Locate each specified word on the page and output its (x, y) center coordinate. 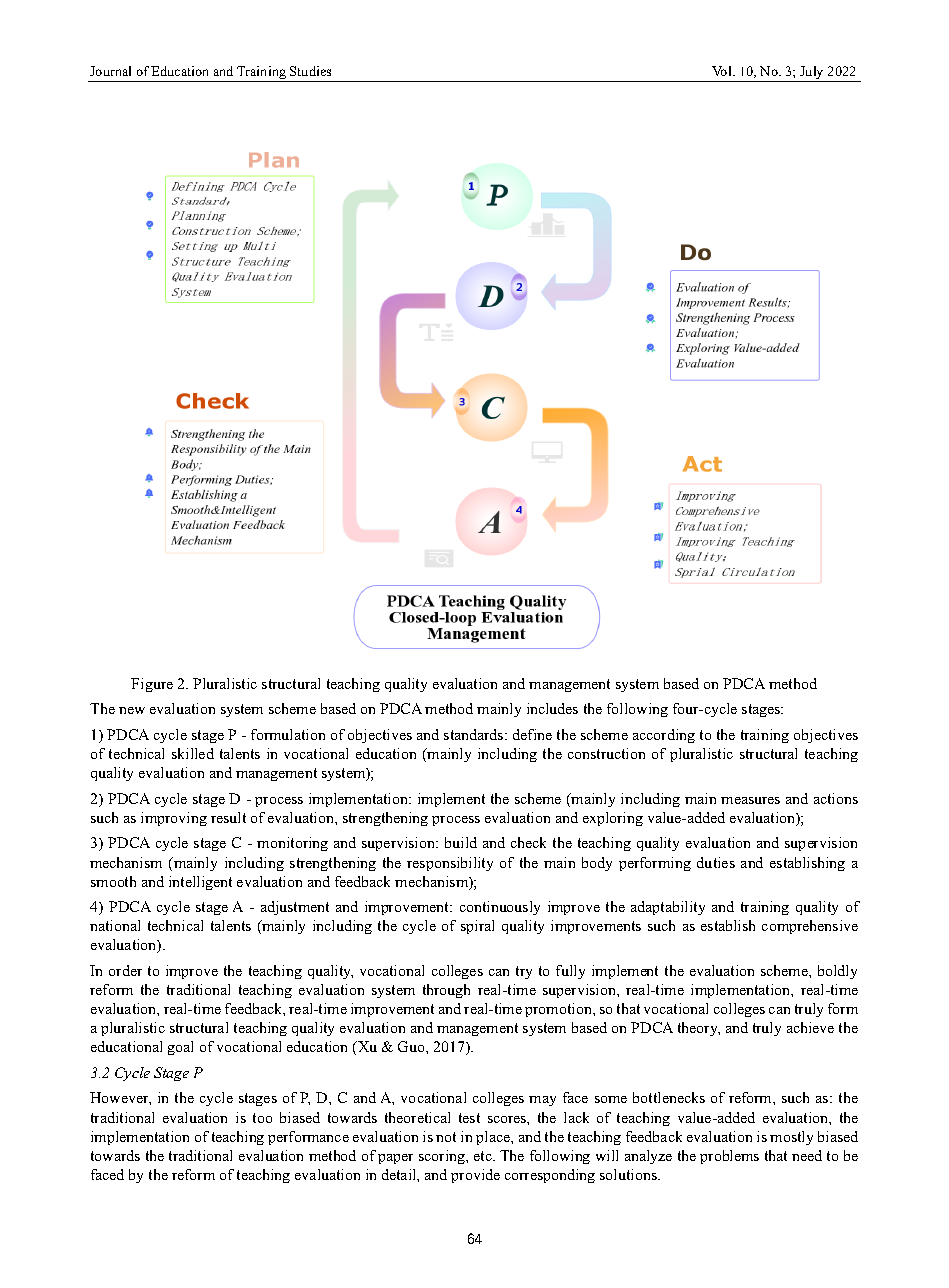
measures (750, 800)
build (461, 842)
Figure (152, 685)
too (262, 1118)
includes (552, 708)
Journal (110, 71)
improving (174, 819)
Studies (310, 71)
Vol (723, 71)
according (664, 736)
